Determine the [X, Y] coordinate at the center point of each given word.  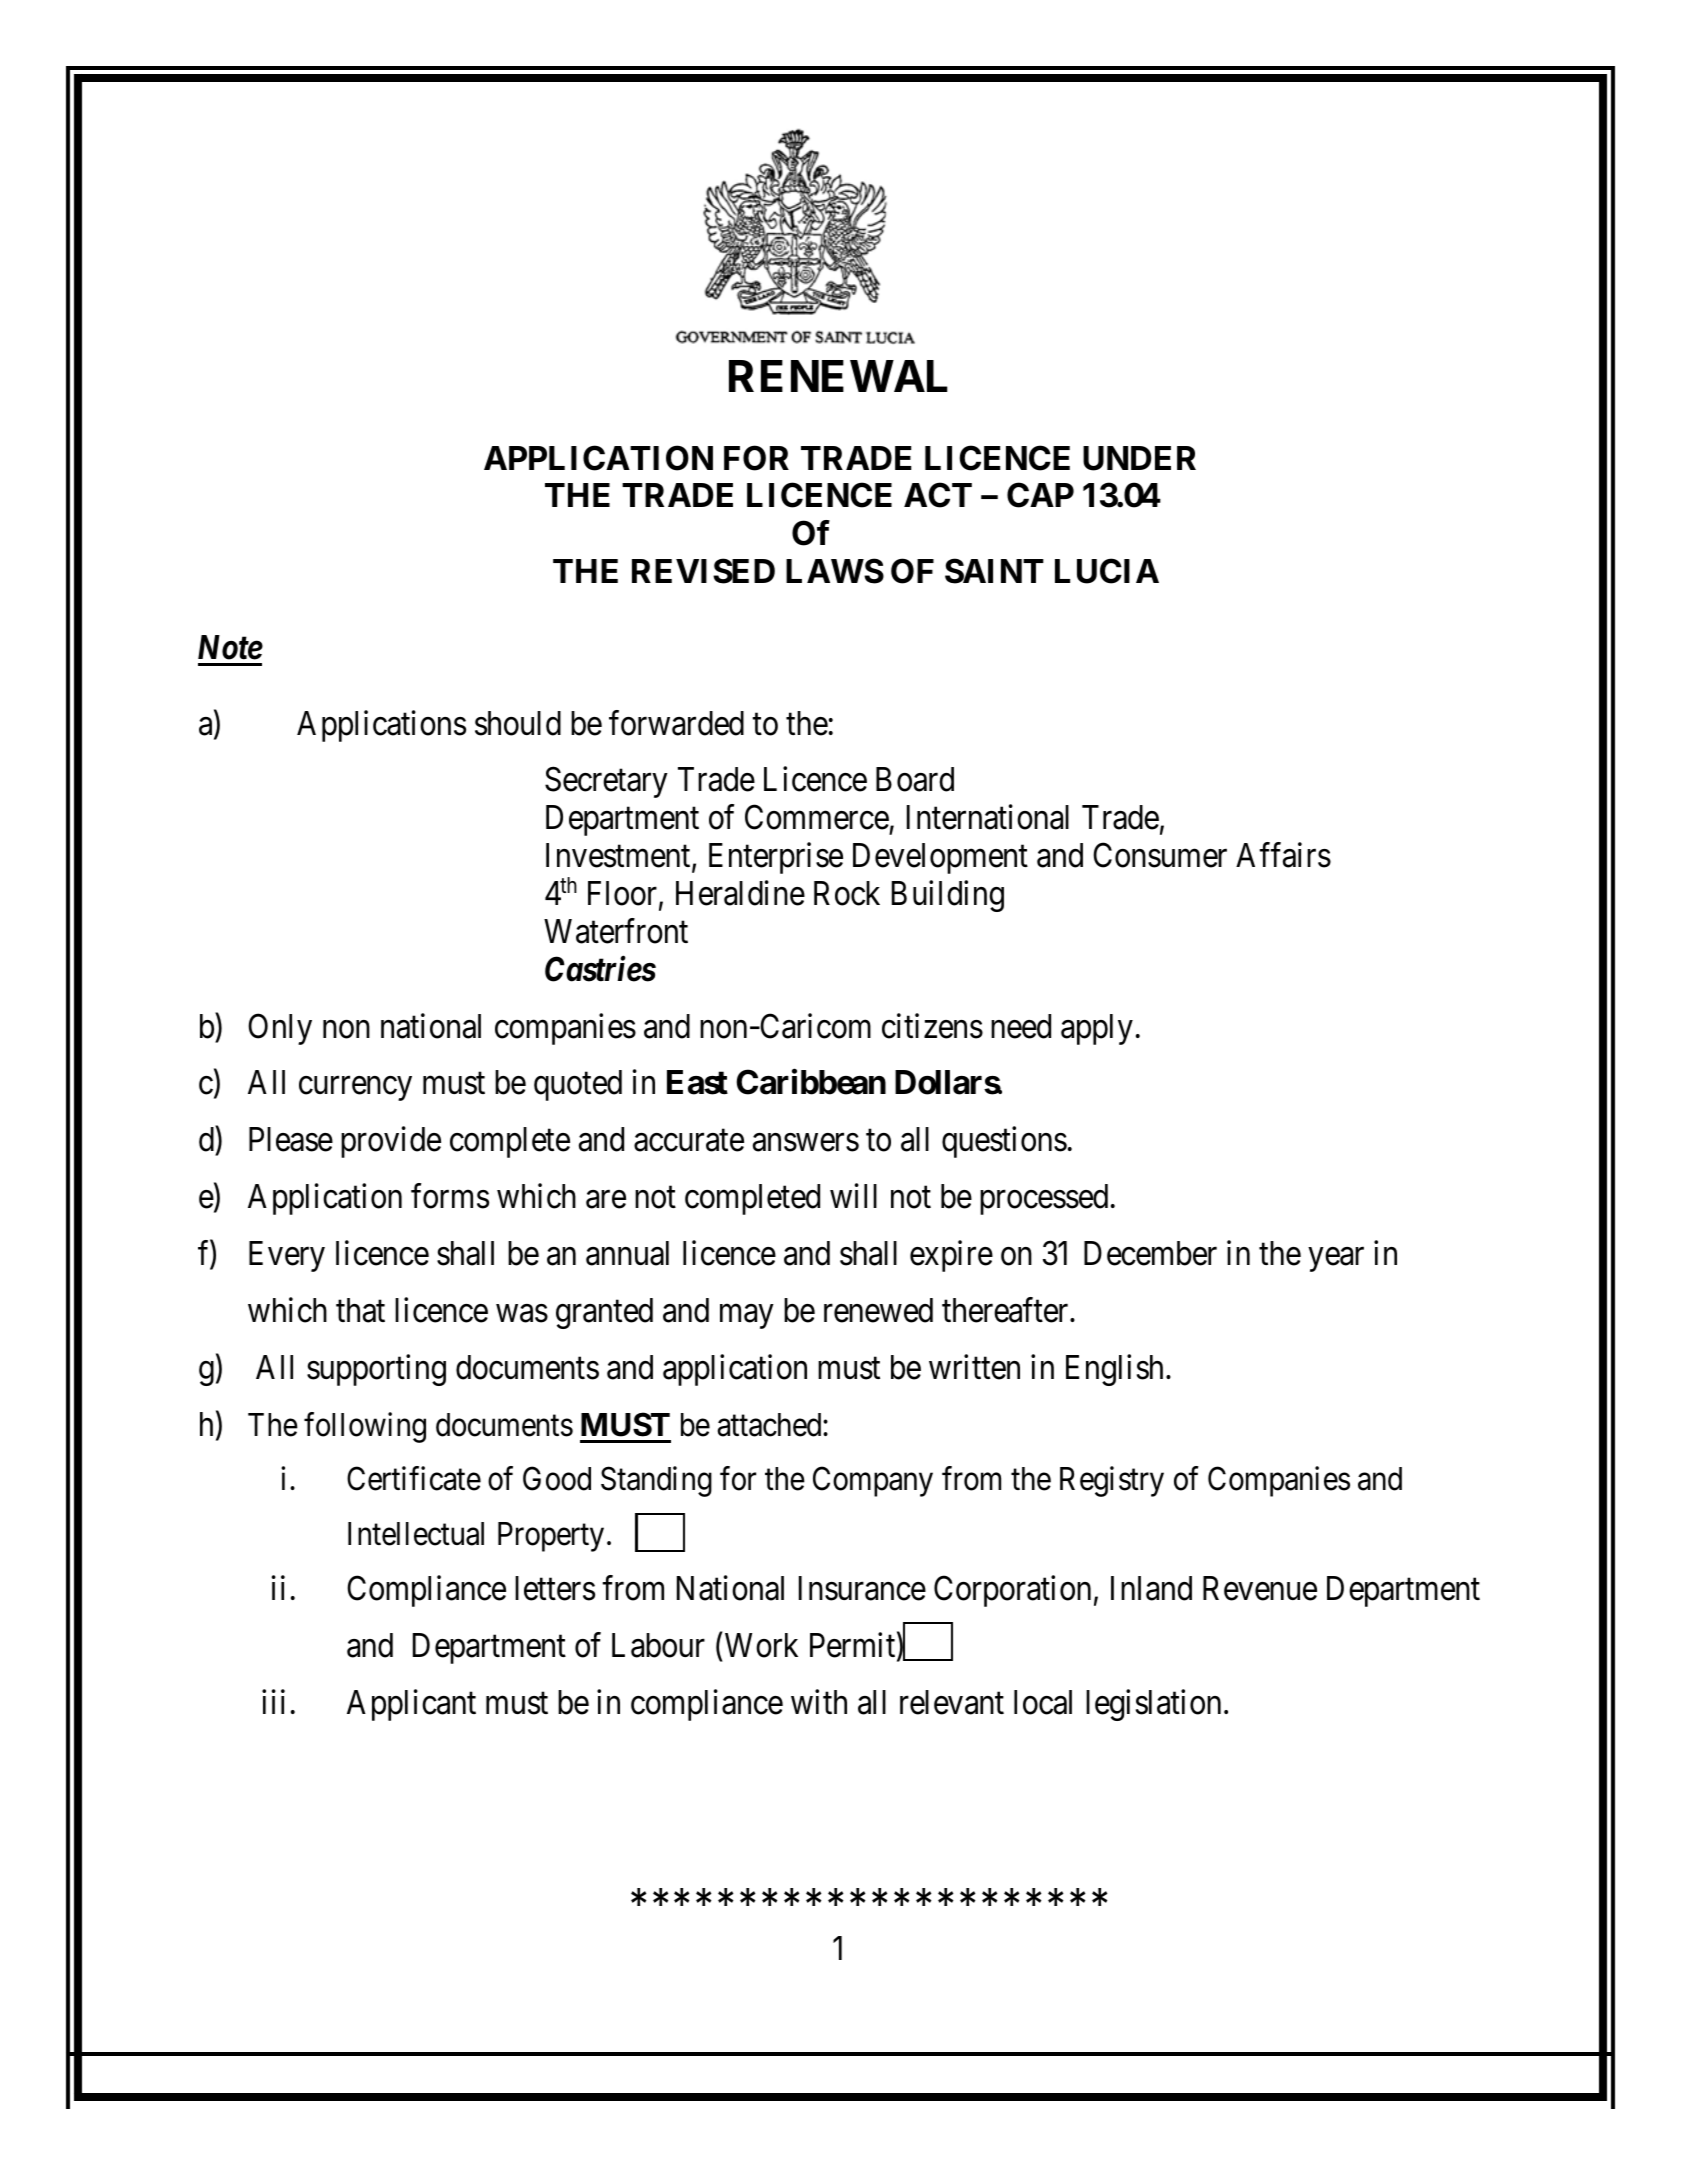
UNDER [1139, 458]
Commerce [817, 817]
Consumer [1160, 855]
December [1150, 1253]
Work [761, 1645]
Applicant [411, 1705]
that [360, 1310]
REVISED [703, 571]
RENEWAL [838, 376]
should [518, 723]
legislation [1153, 1705]
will [853, 1196]
